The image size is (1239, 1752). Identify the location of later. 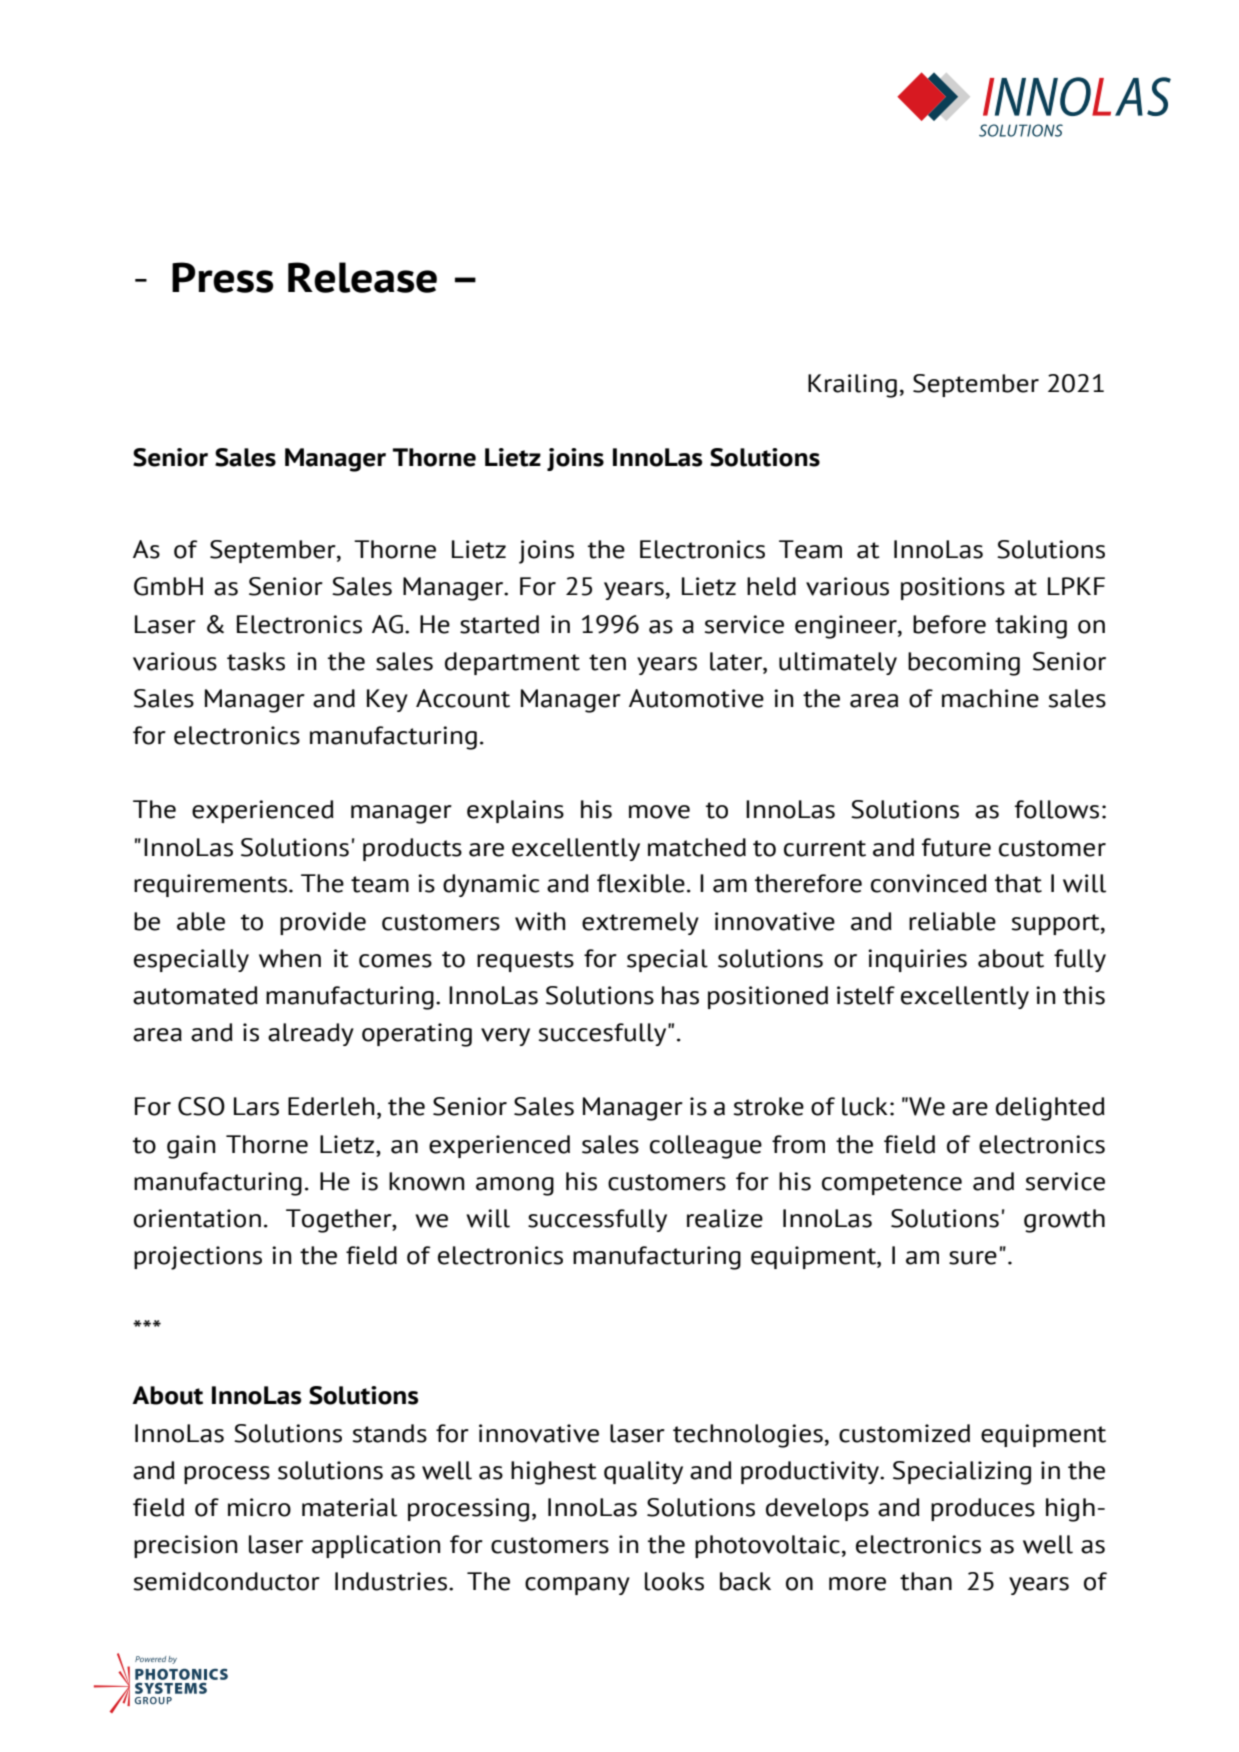
(737, 661).
